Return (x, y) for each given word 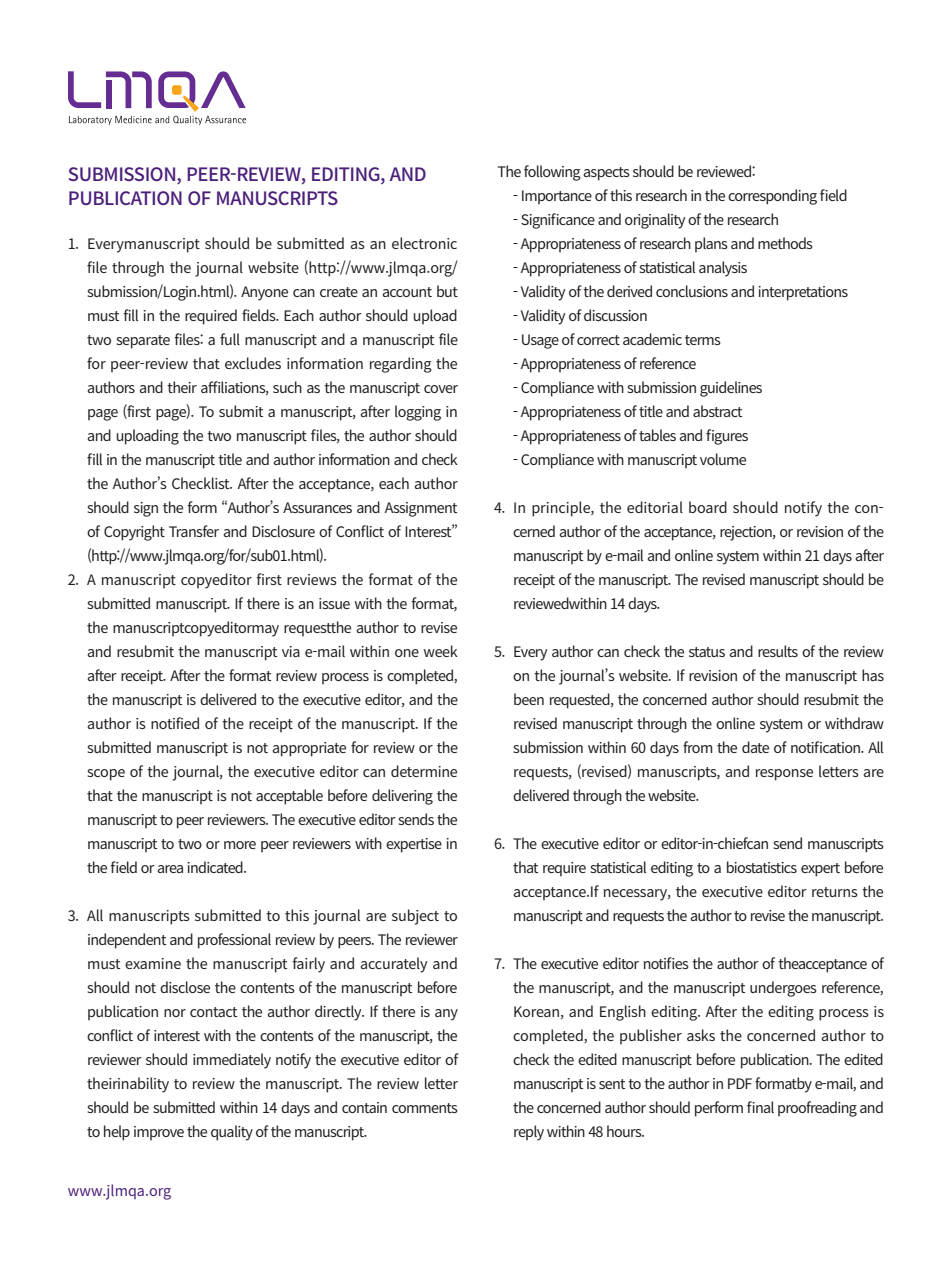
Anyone (264, 293)
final (760, 1107)
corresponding (772, 197)
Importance (557, 197)
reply (529, 1133)
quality (232, 1133)
